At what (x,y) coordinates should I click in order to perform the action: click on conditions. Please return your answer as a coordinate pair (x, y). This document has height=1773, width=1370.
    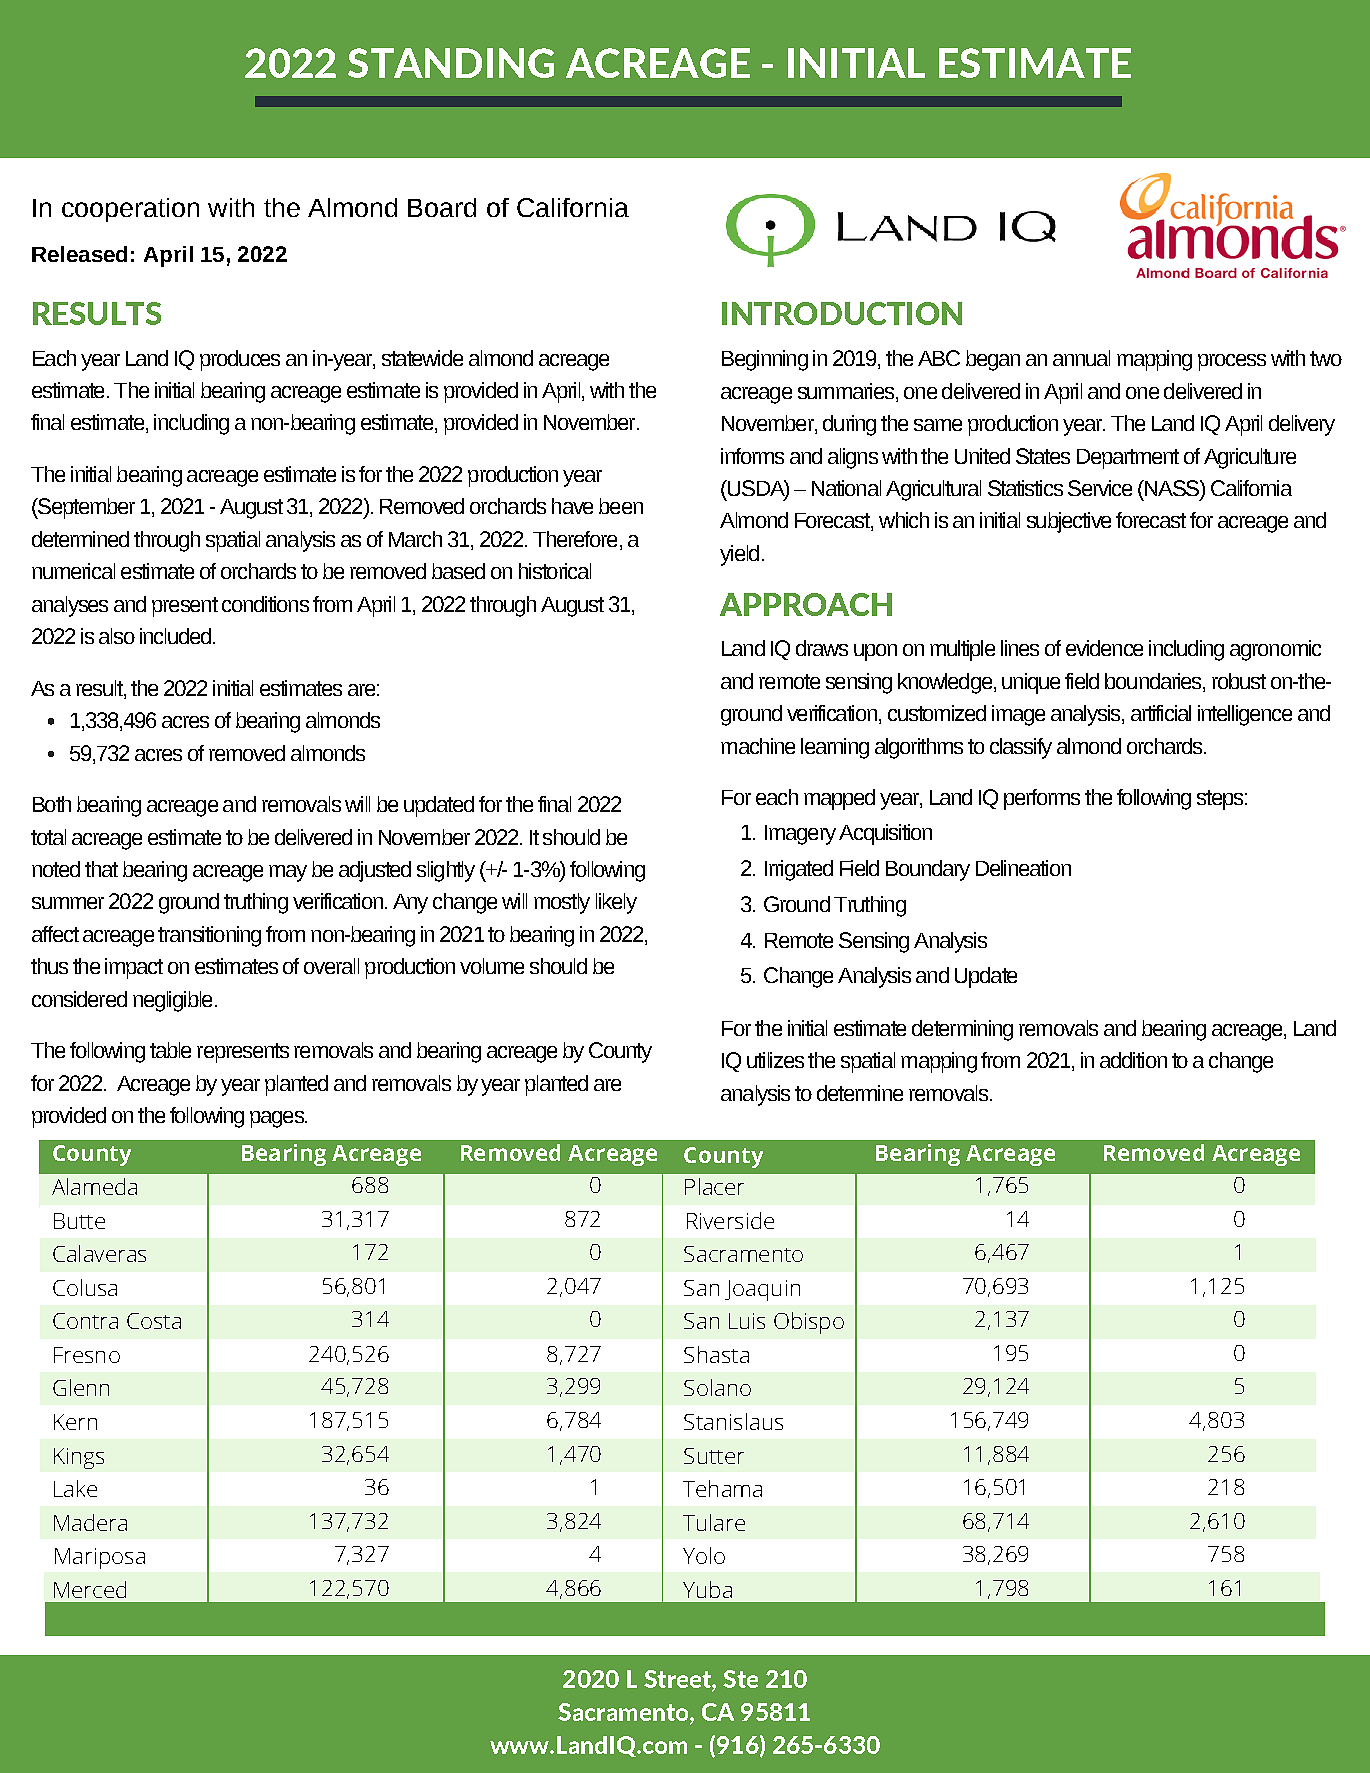
    Looking at the image, I should click on (265, 604).
